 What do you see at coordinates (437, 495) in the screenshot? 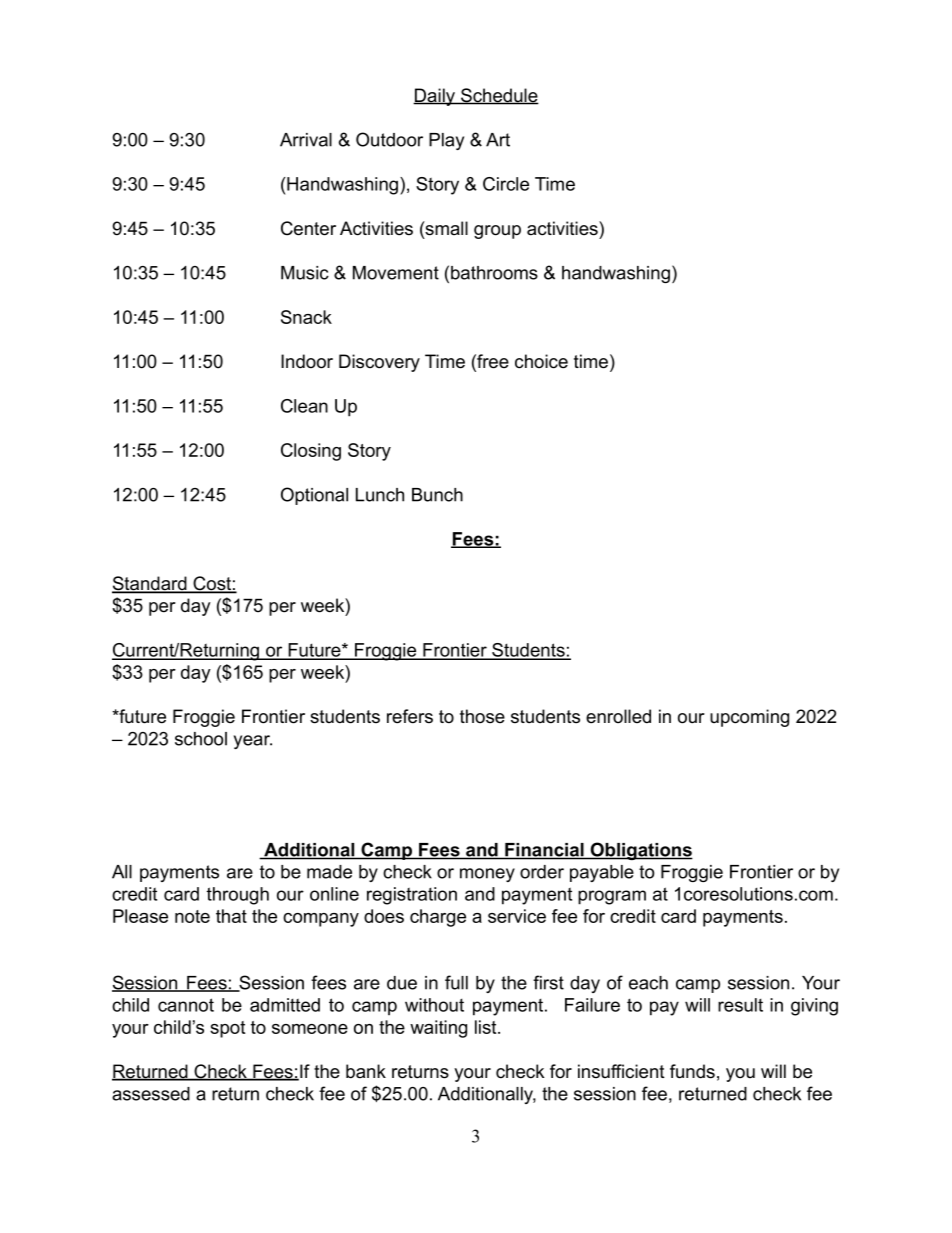
I see `Bunch` at bounding box center [437, 495].
